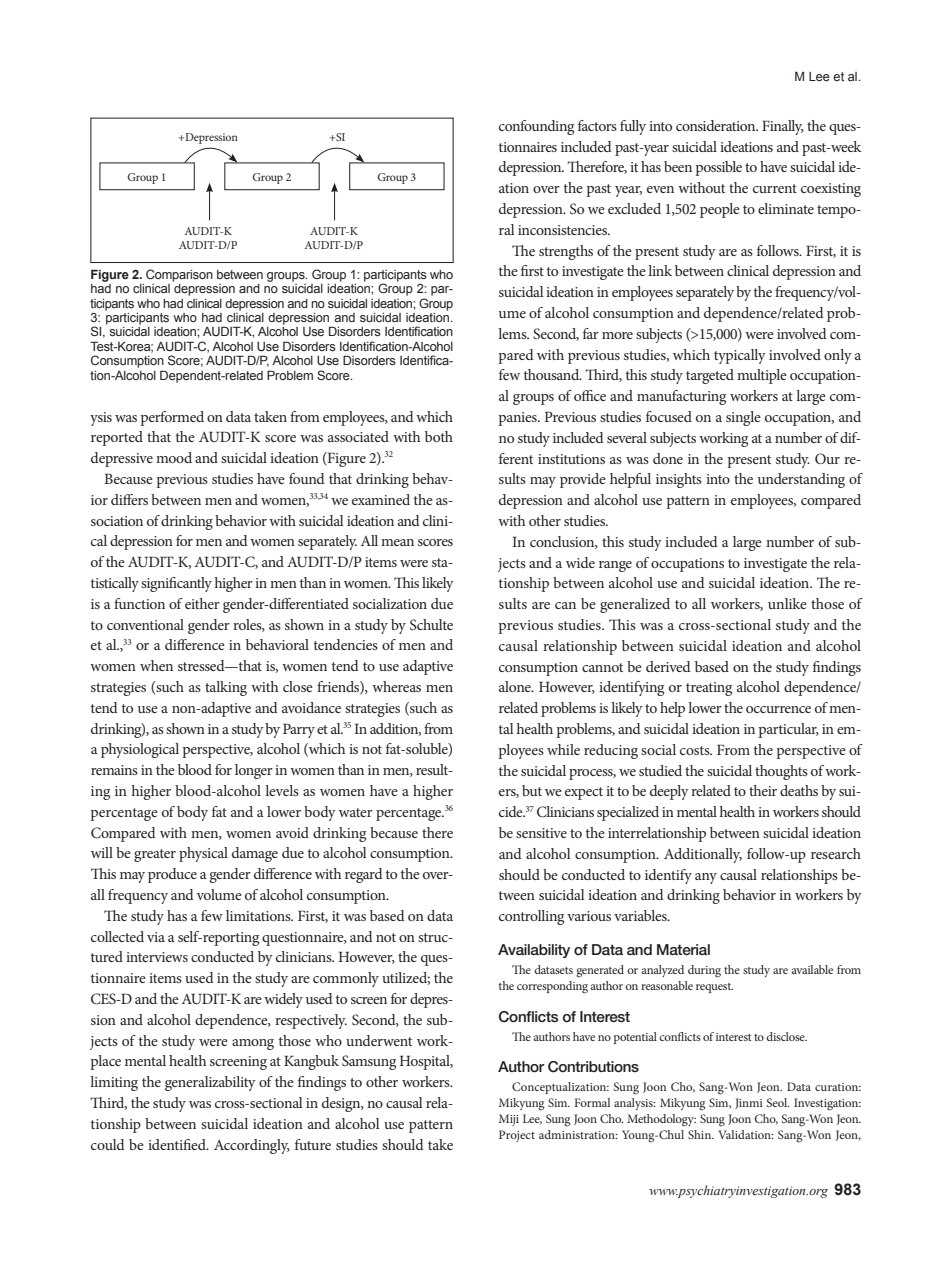 The height and width of the screenshot is (1270, 952). I want to click on identified, so click(178, 1144).
